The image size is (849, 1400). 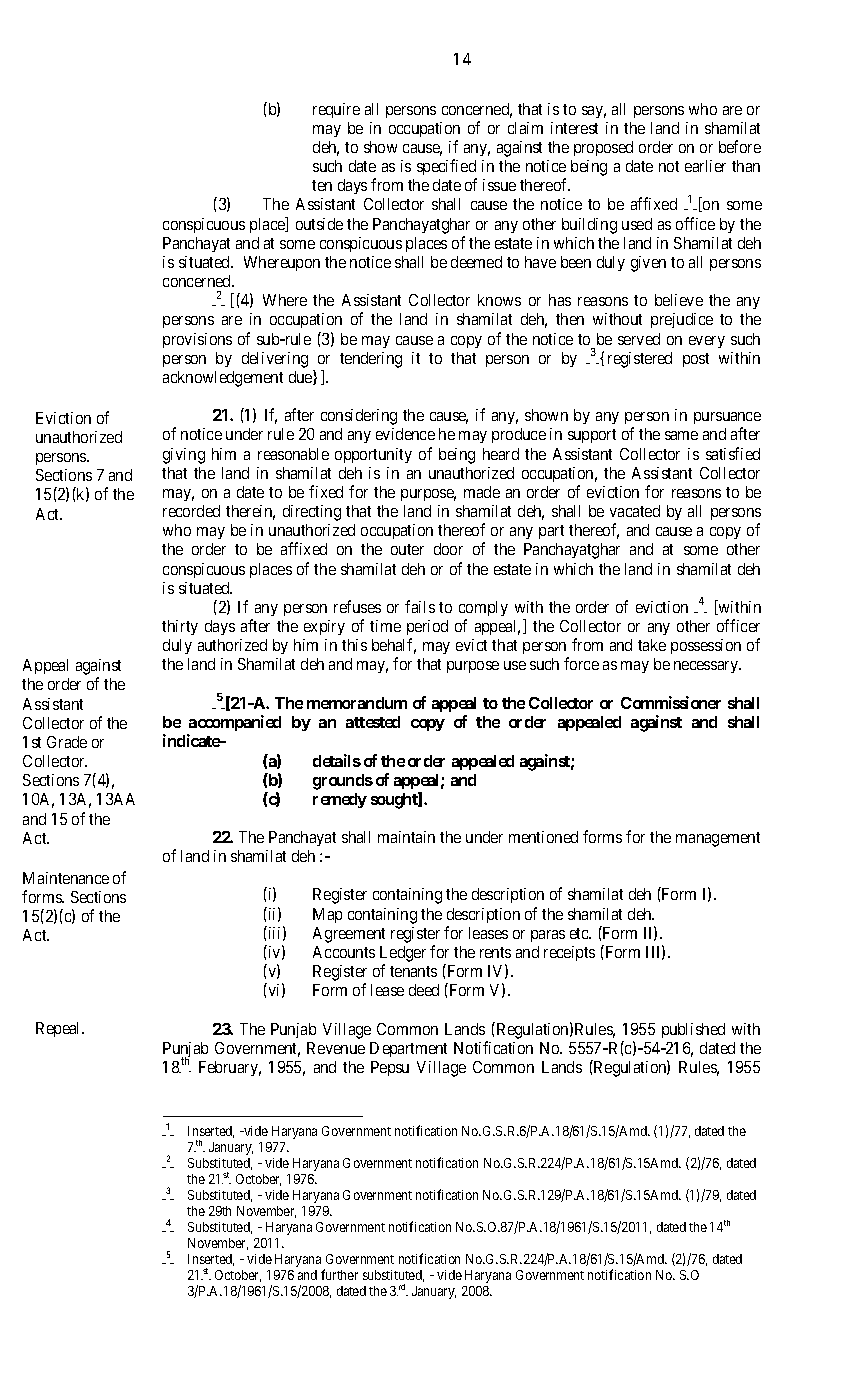 I want to click on same, so click(x=681, y=435).
